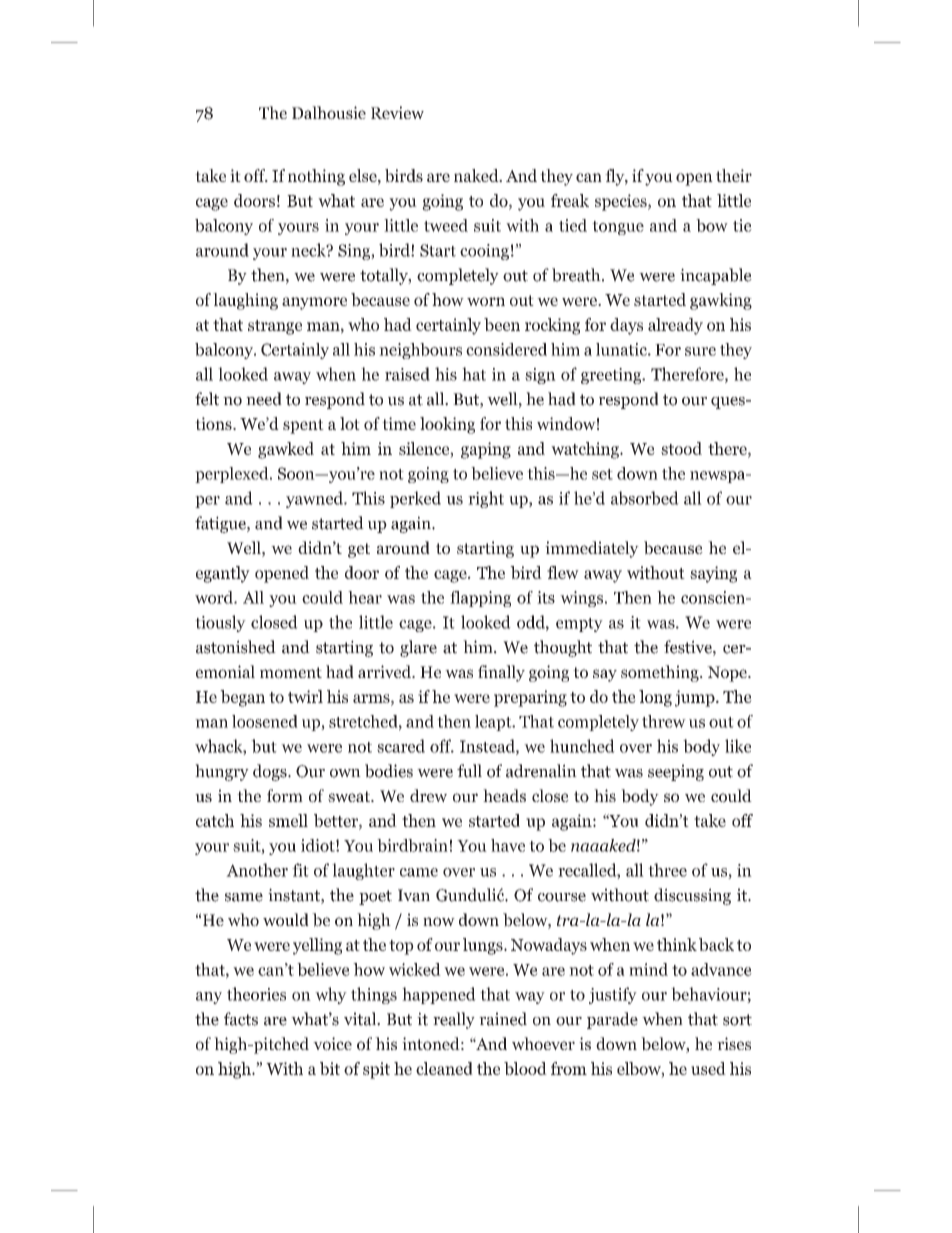 This screenshot has height=1233, width=952. Describe the element at coordinates (265, 721) in the screenshot. I see `loosened` at that location.
